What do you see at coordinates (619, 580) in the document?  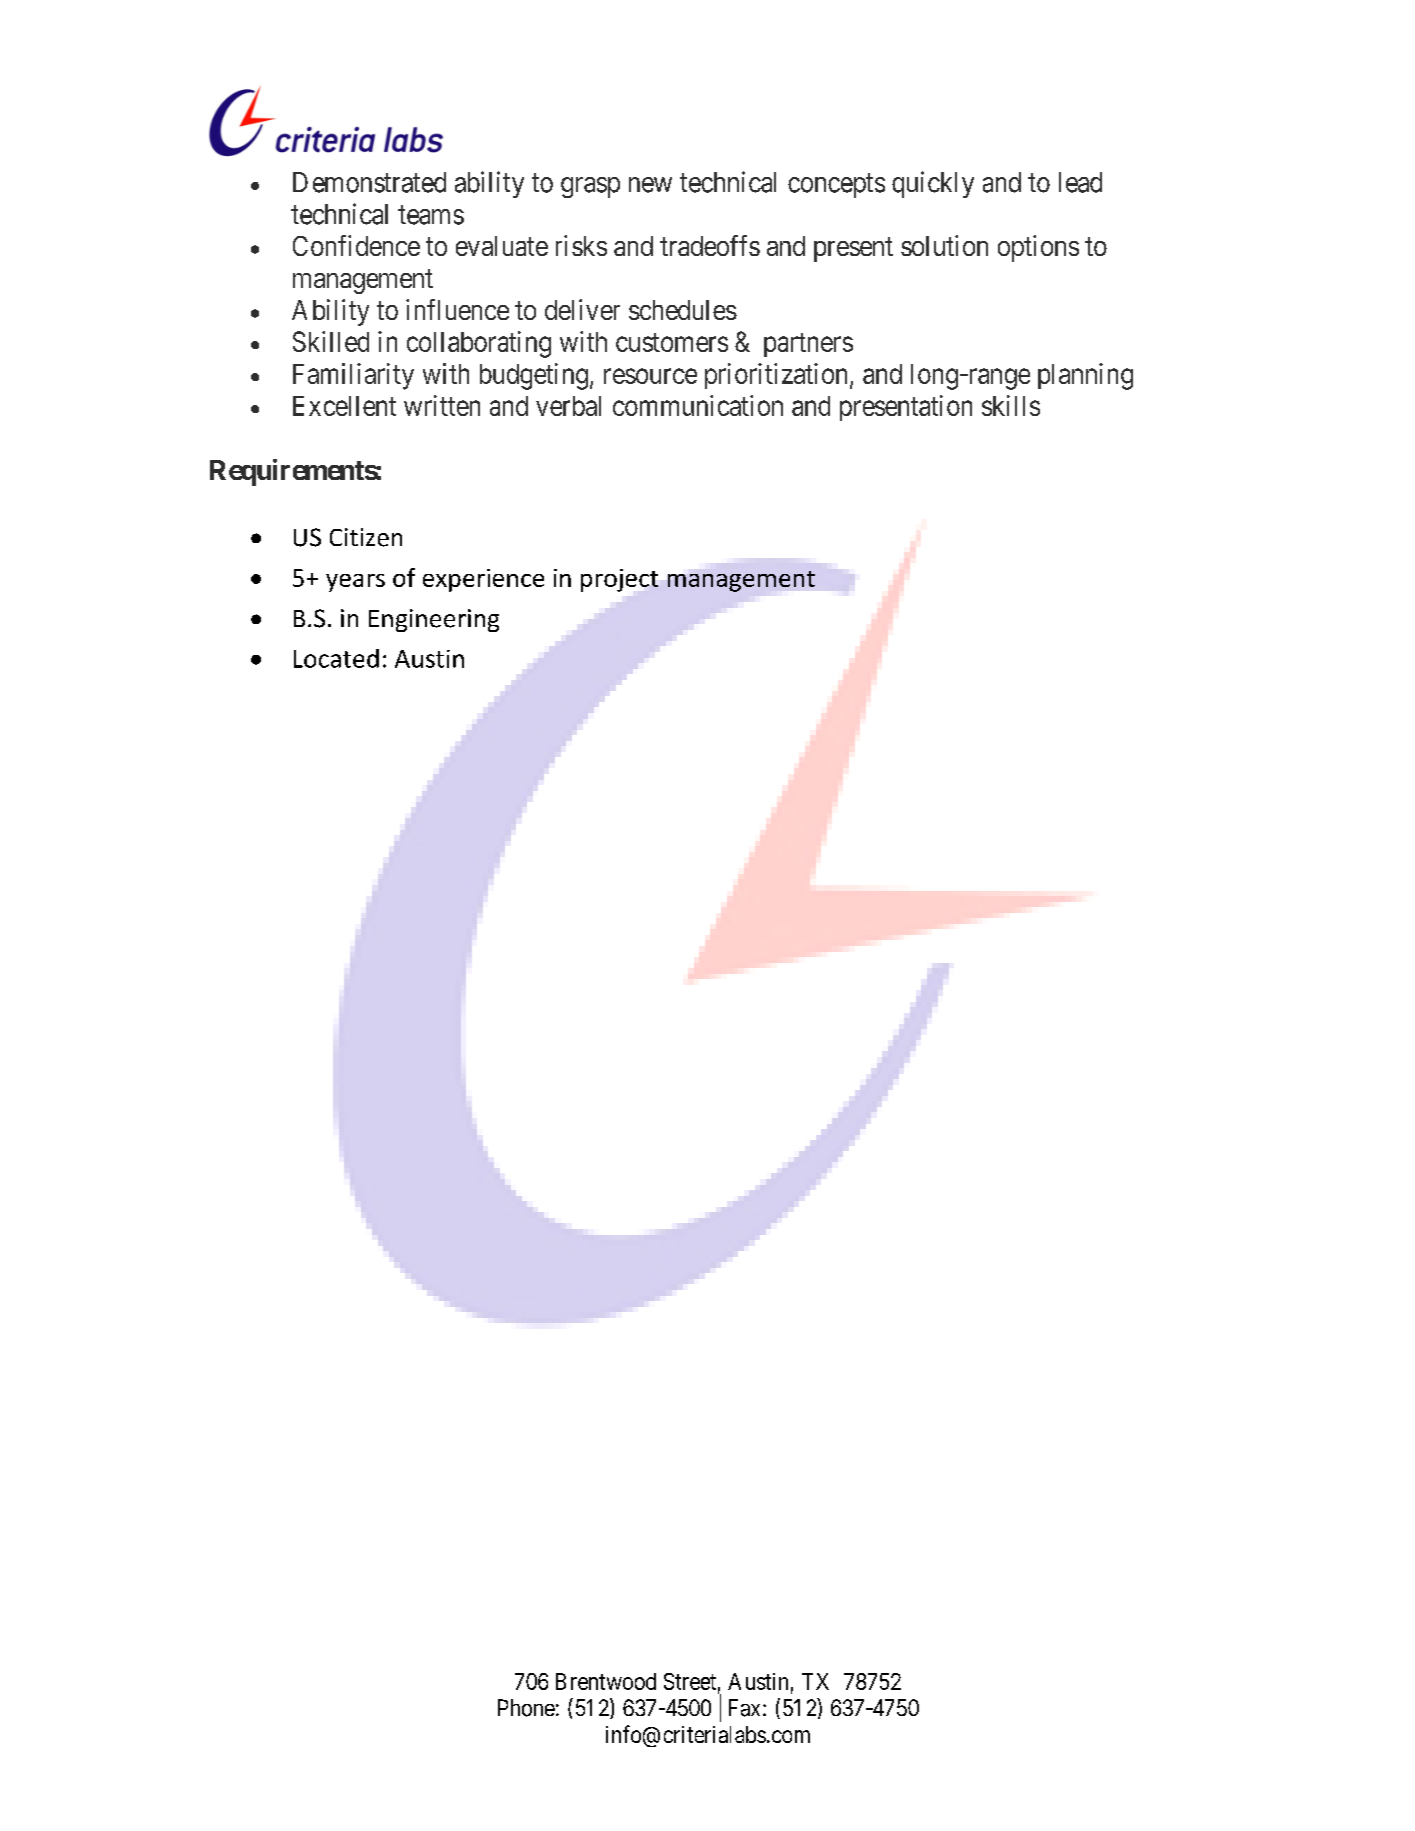 I see `project` at bounding box center [619, 580].
